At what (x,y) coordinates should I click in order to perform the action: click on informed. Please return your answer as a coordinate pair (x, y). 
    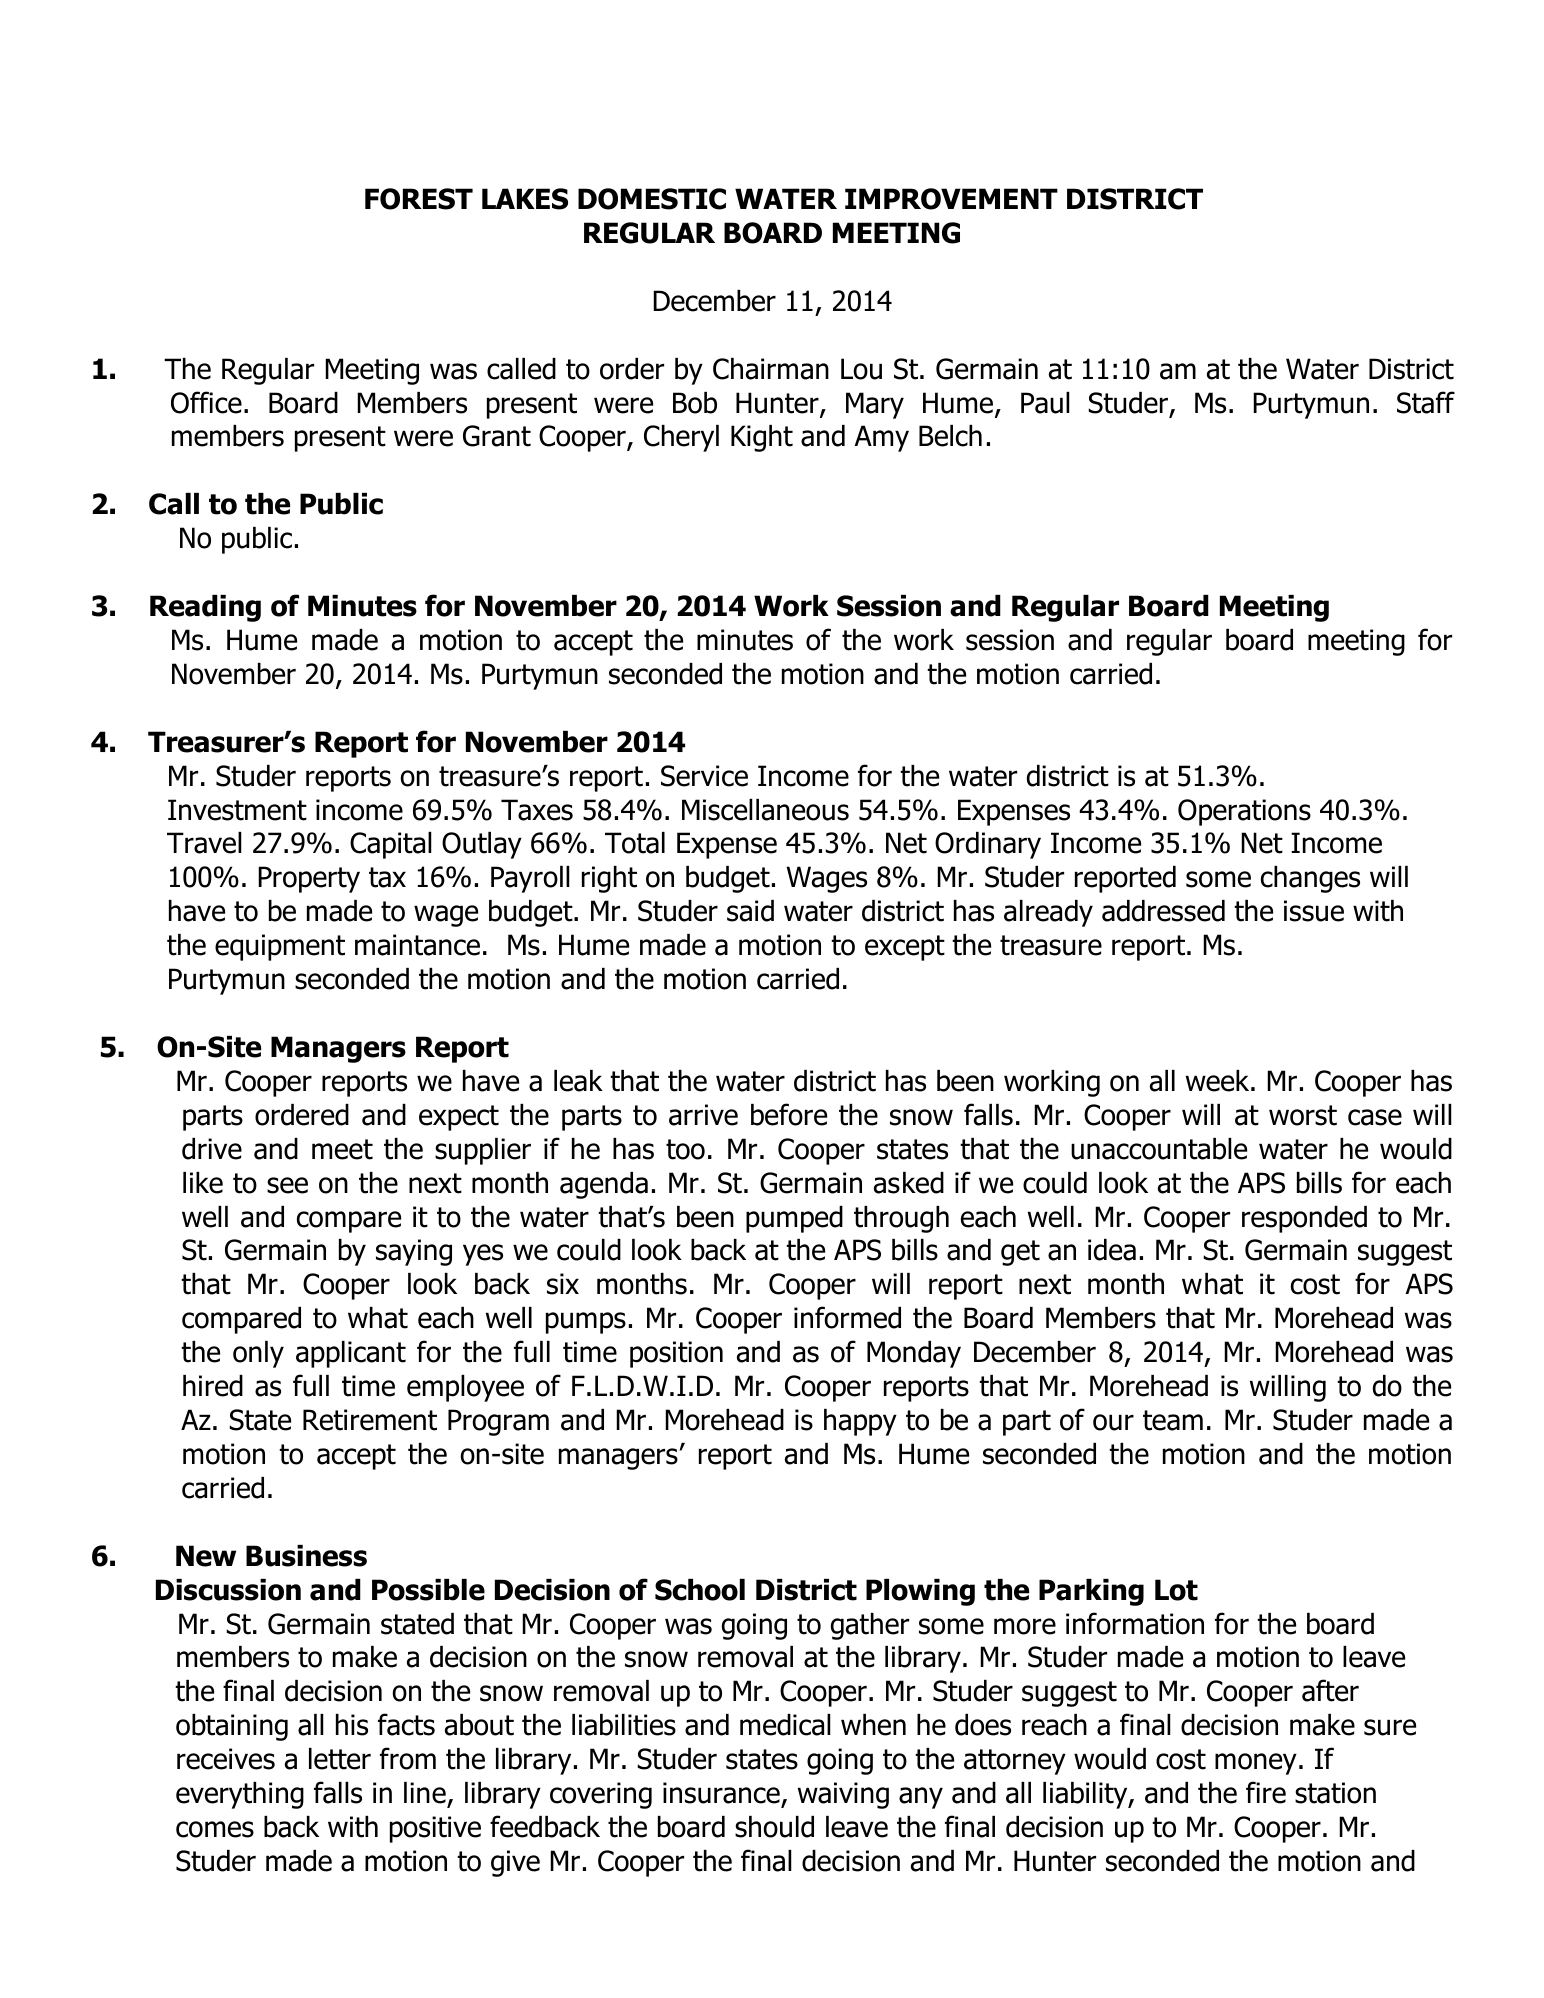
    Looking at the image, I should click on (847, 1317).
